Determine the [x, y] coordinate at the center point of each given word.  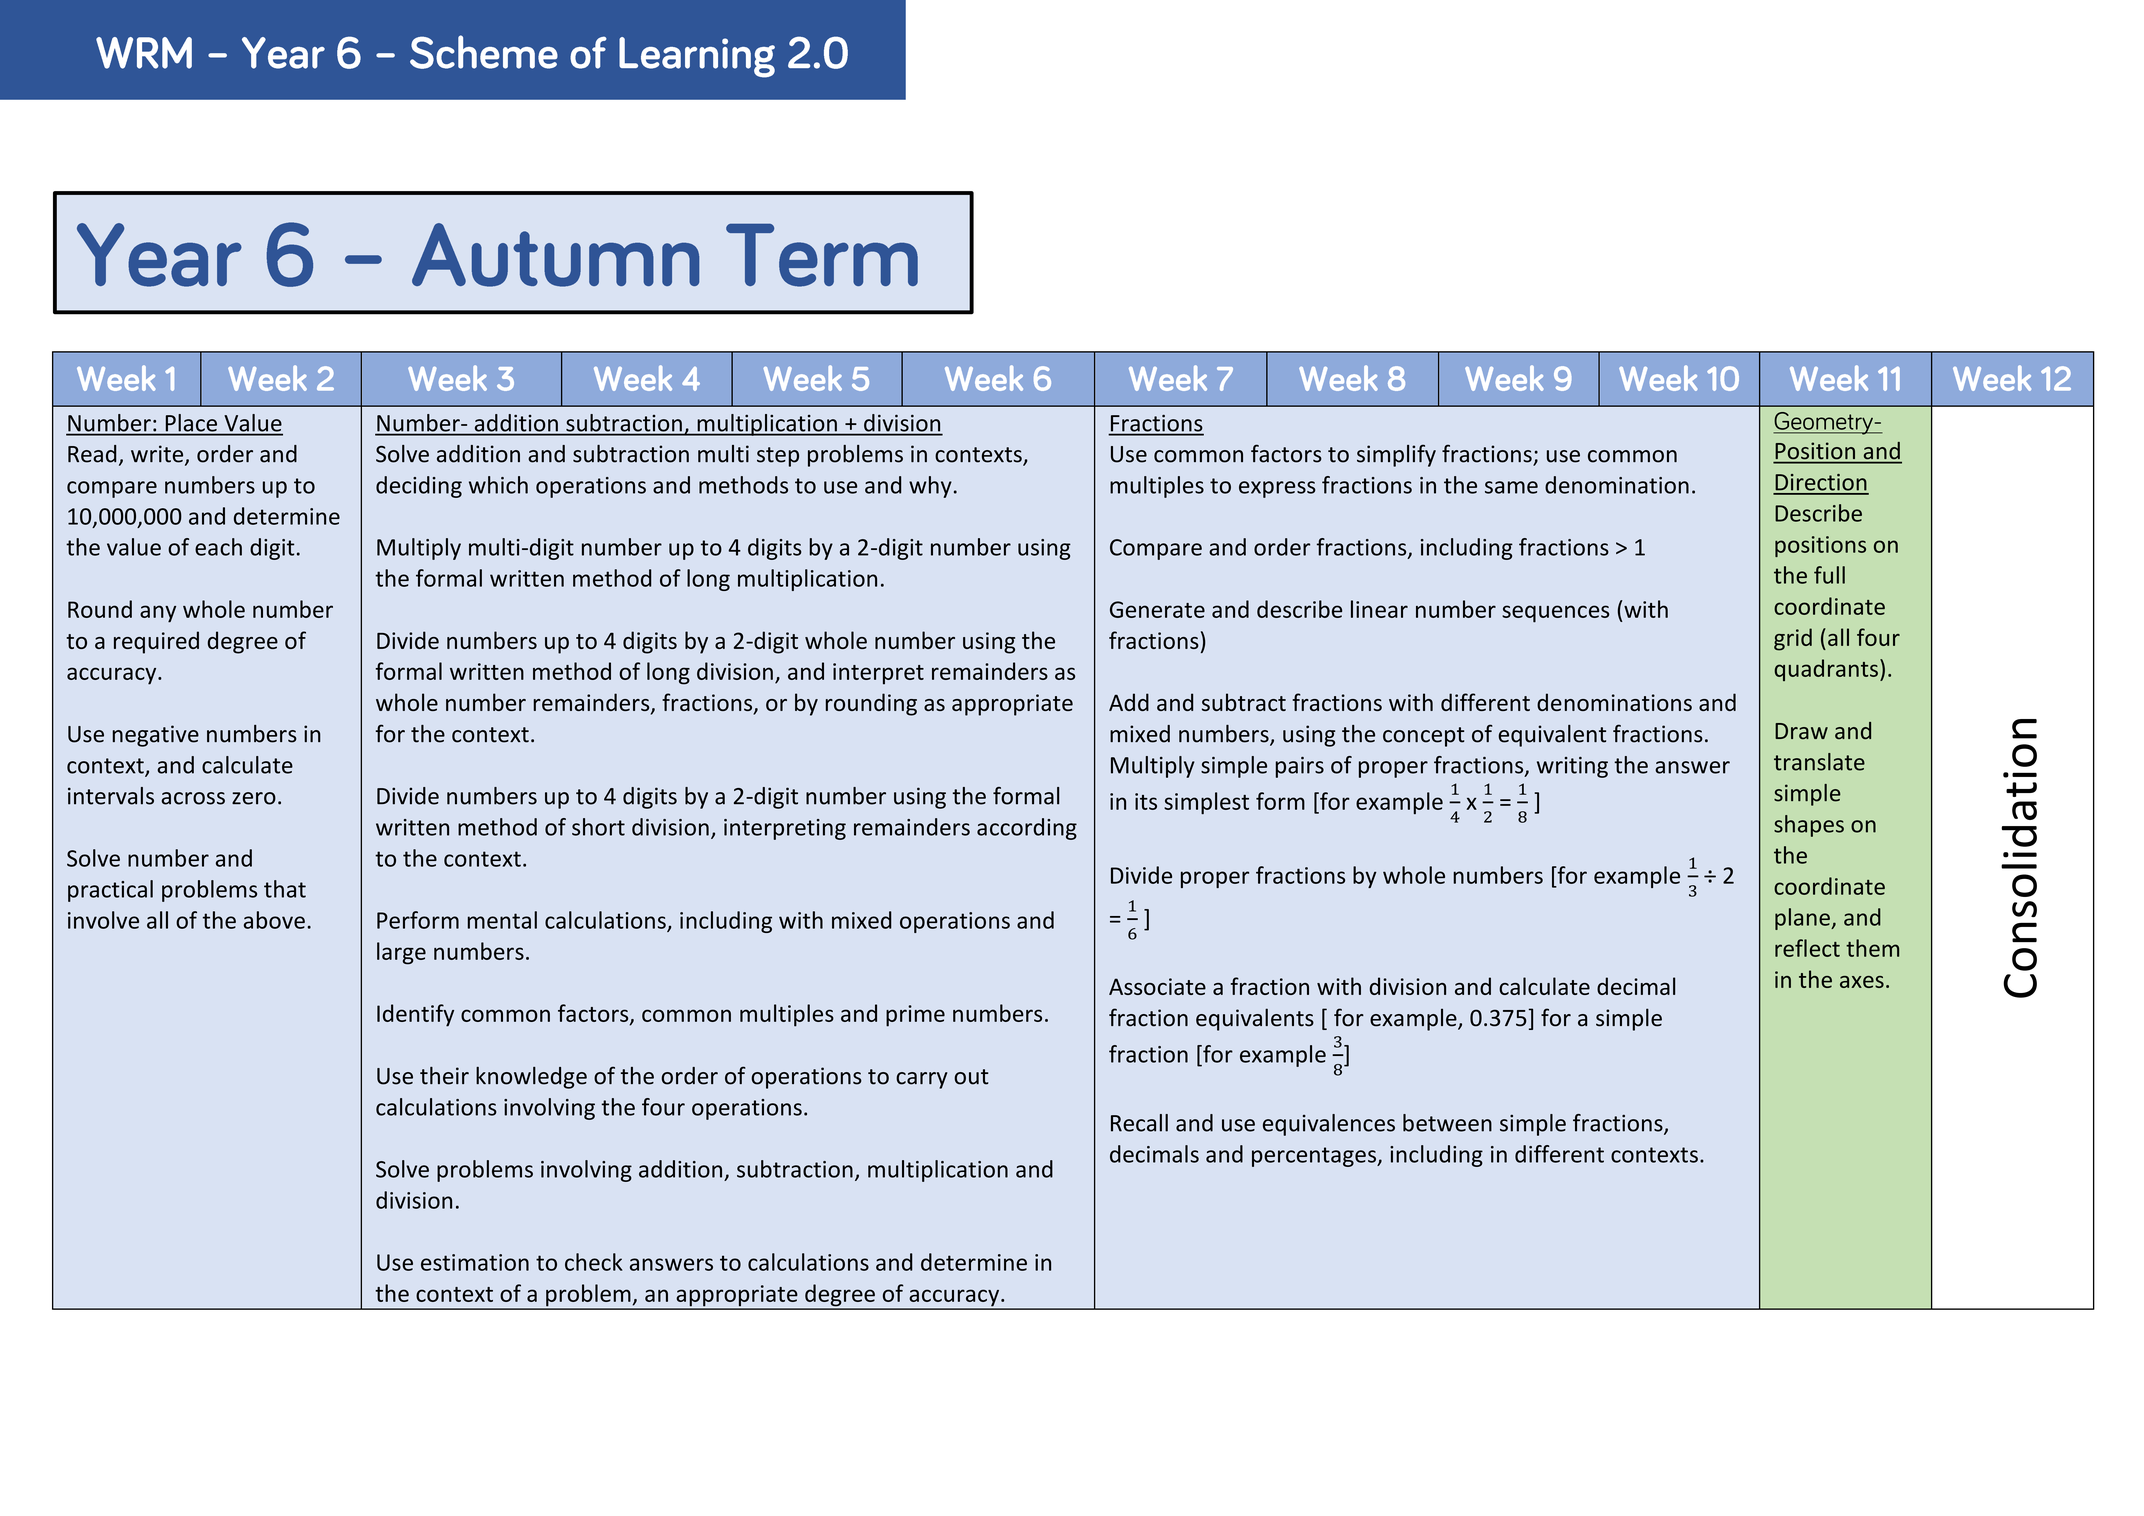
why [930, 487]
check [594, 1262]
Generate [1157, 609]
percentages [1315, 1157]
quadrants [1826, 670]
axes [1862, 982]
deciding [419, 487]
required [156, 642]
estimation [475, 1262]
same [1511, 487]
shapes [1809, 826]
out [971, 1077]
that [285, 889]
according [1027, 829]
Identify [415, 1015]
